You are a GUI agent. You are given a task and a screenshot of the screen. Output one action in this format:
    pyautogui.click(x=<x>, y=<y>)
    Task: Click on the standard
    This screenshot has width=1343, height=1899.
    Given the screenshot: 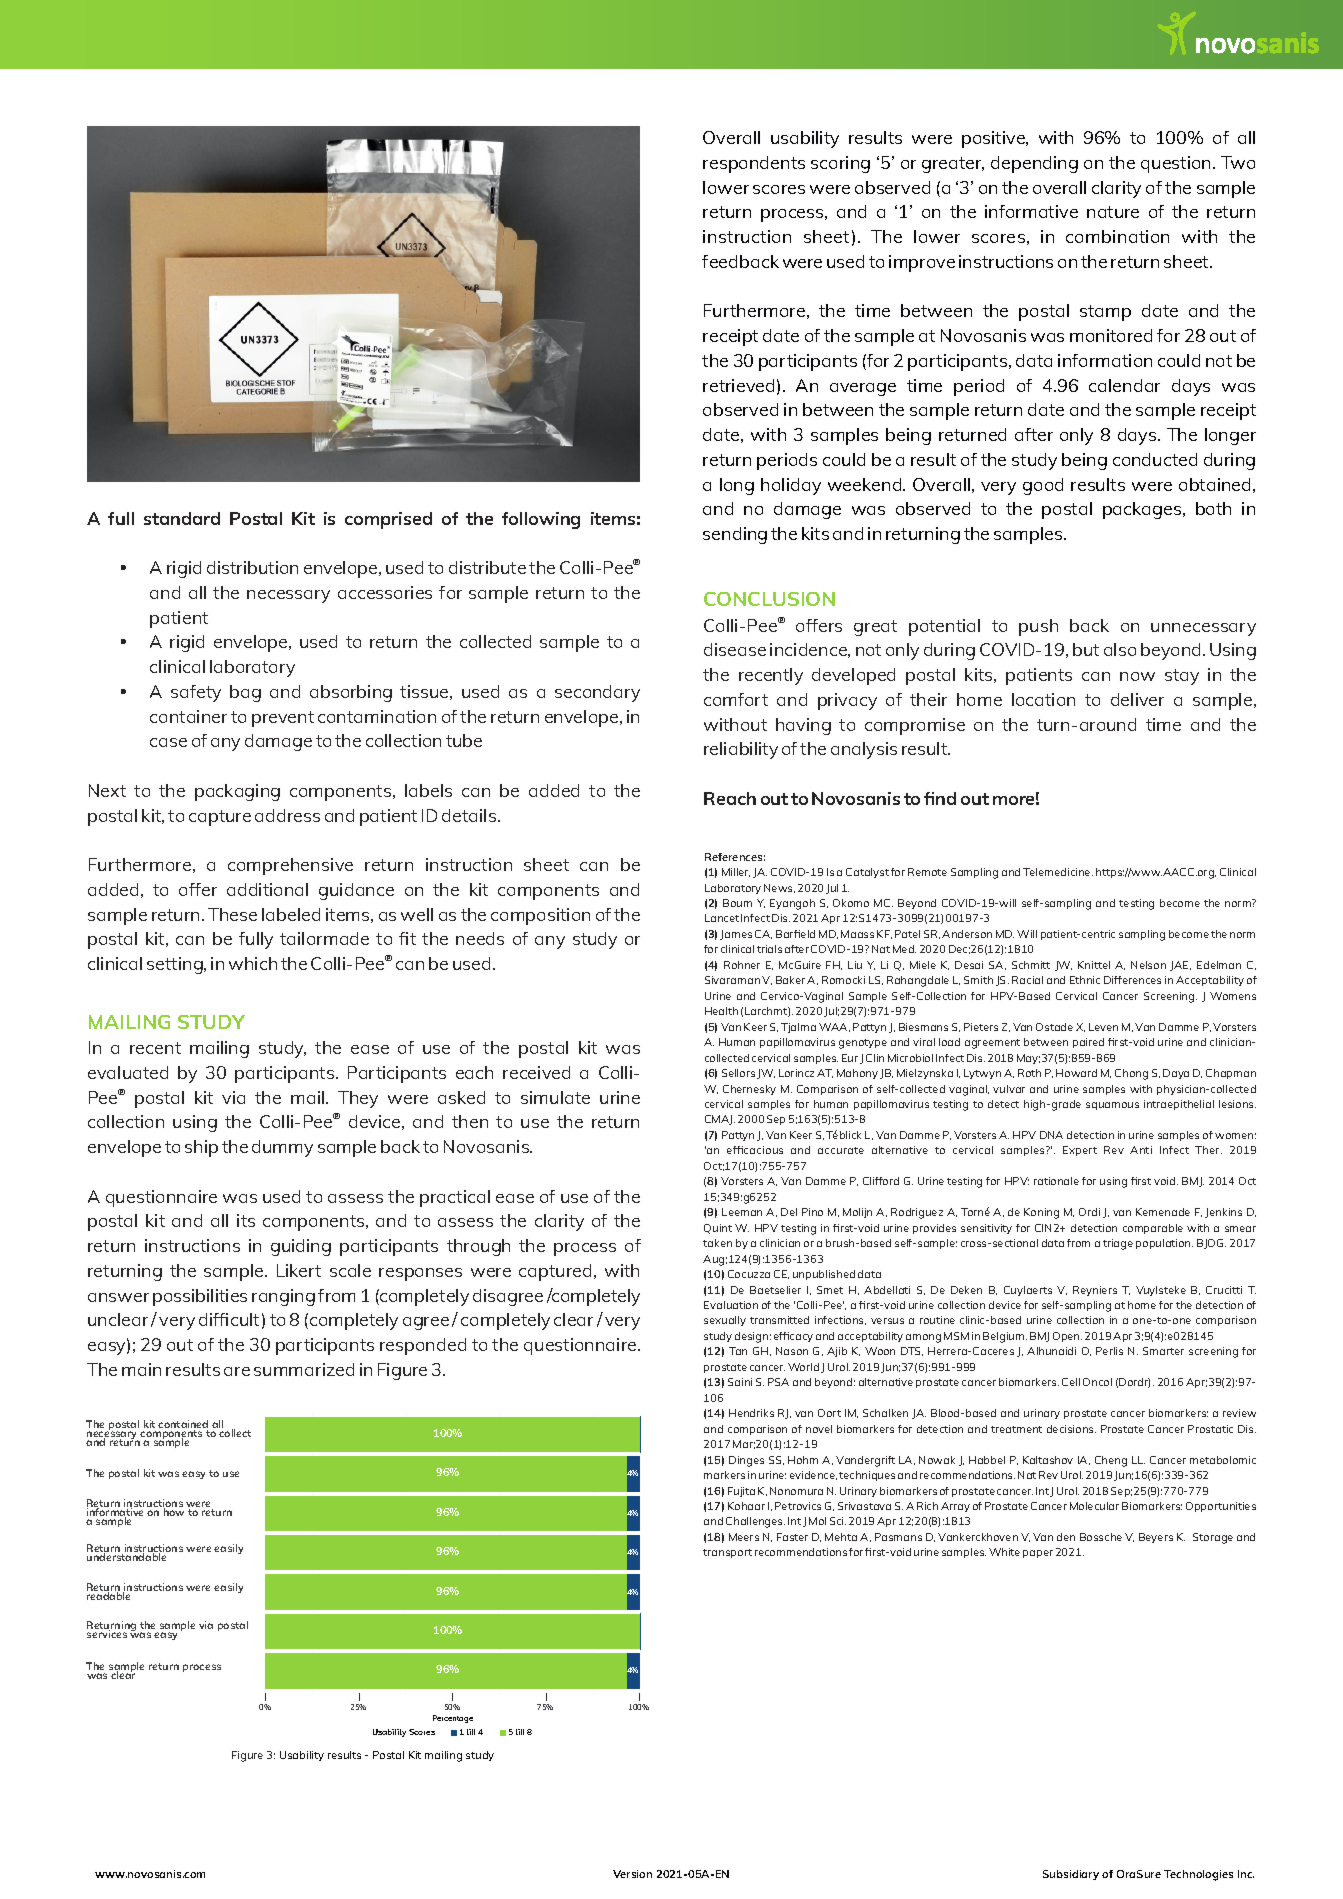 What is the action you would take?
    pyautogui.click(x=182, y=518)
